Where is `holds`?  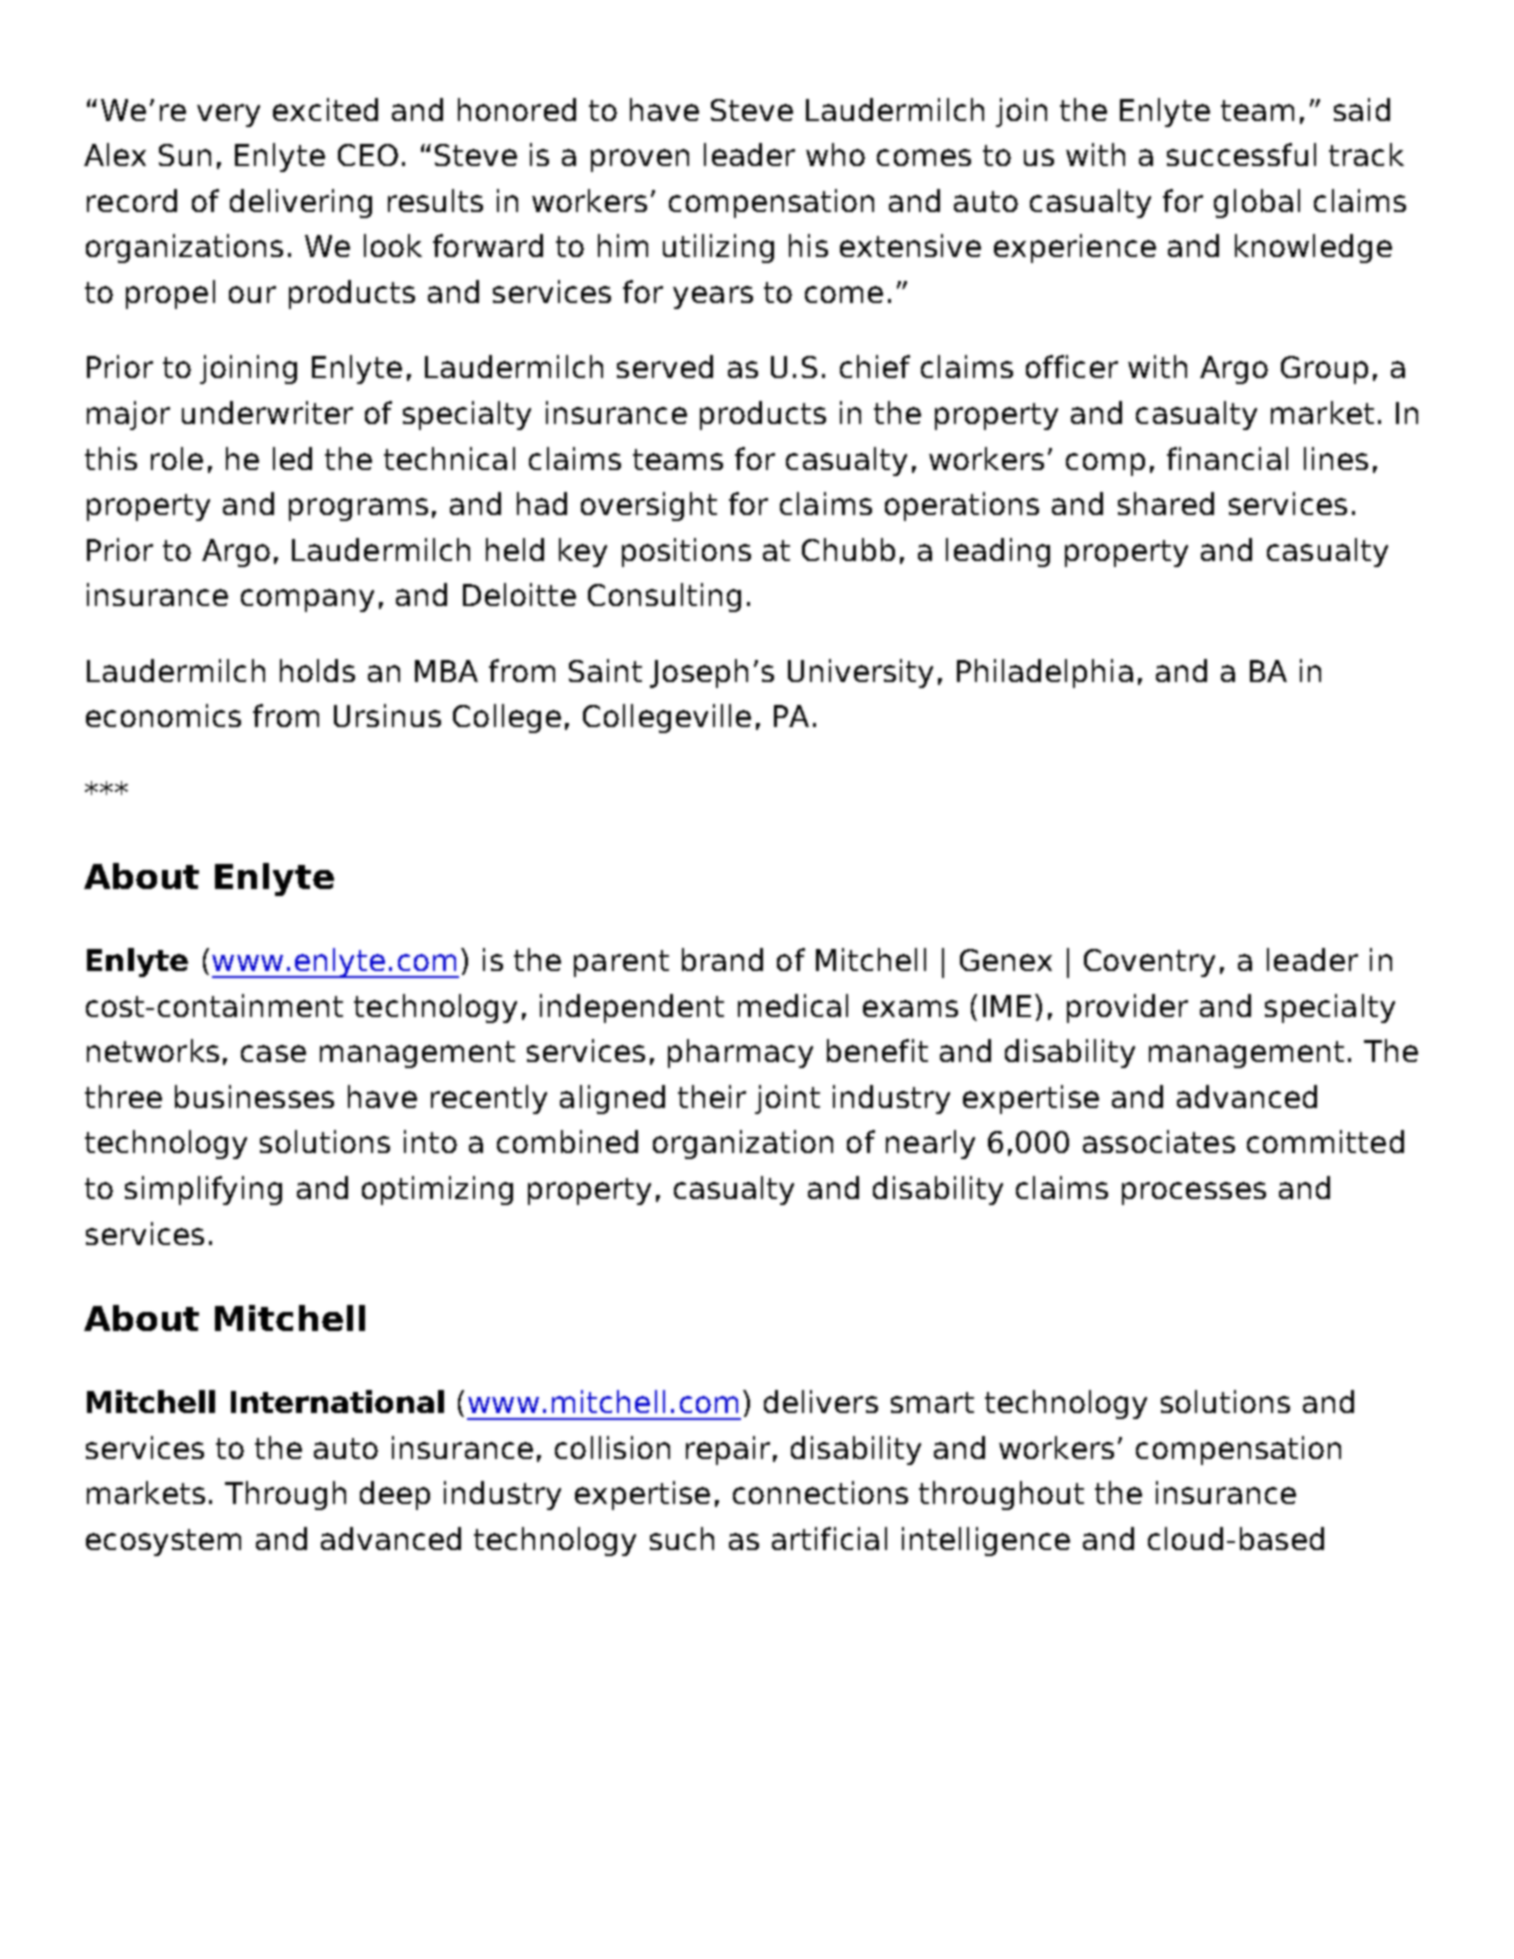 holds is located at coordinates (317, 670).
